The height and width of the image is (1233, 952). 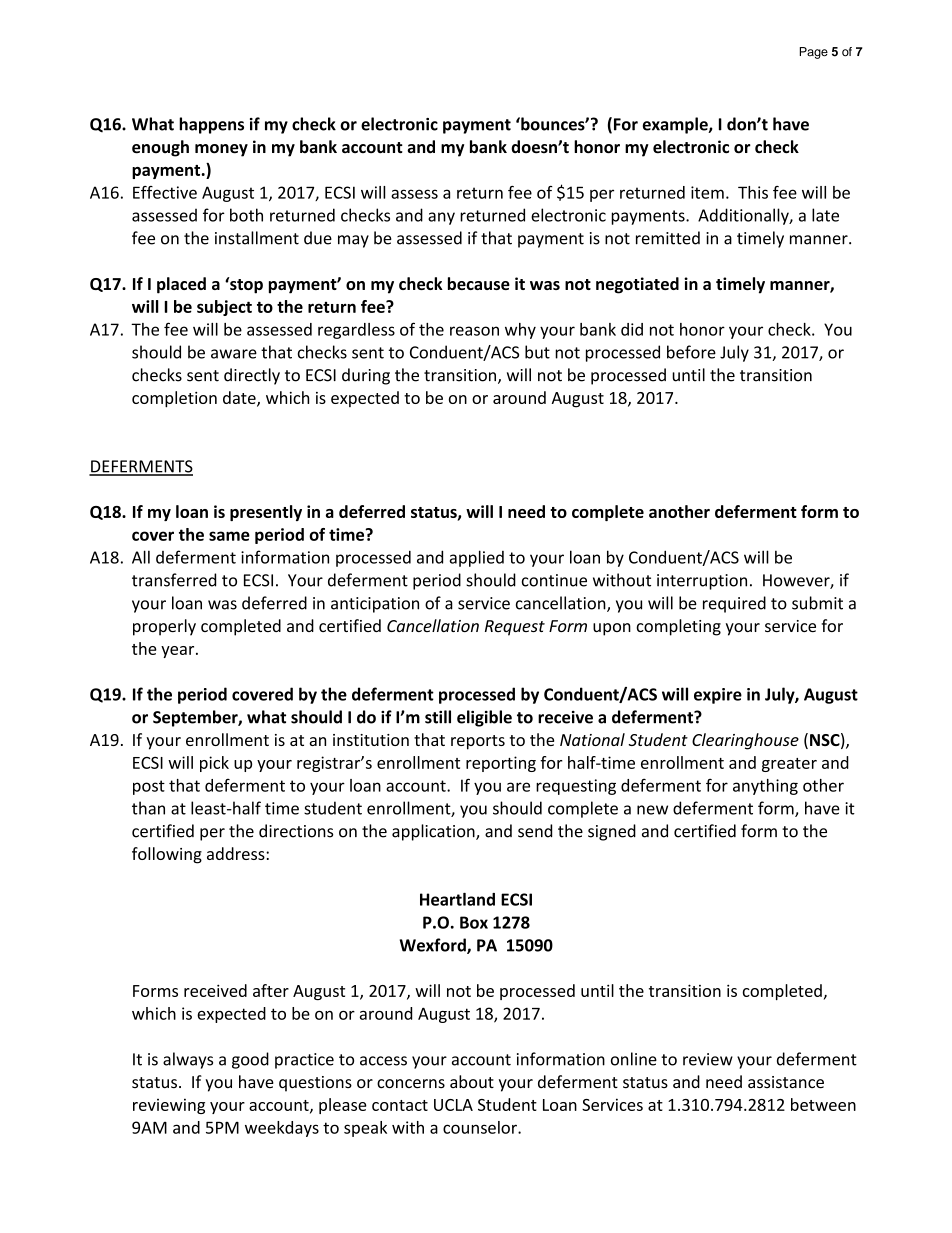 What do you see at coordinates (814, 53) in the image?
I see `Page` at bounding box center [814, 53].
